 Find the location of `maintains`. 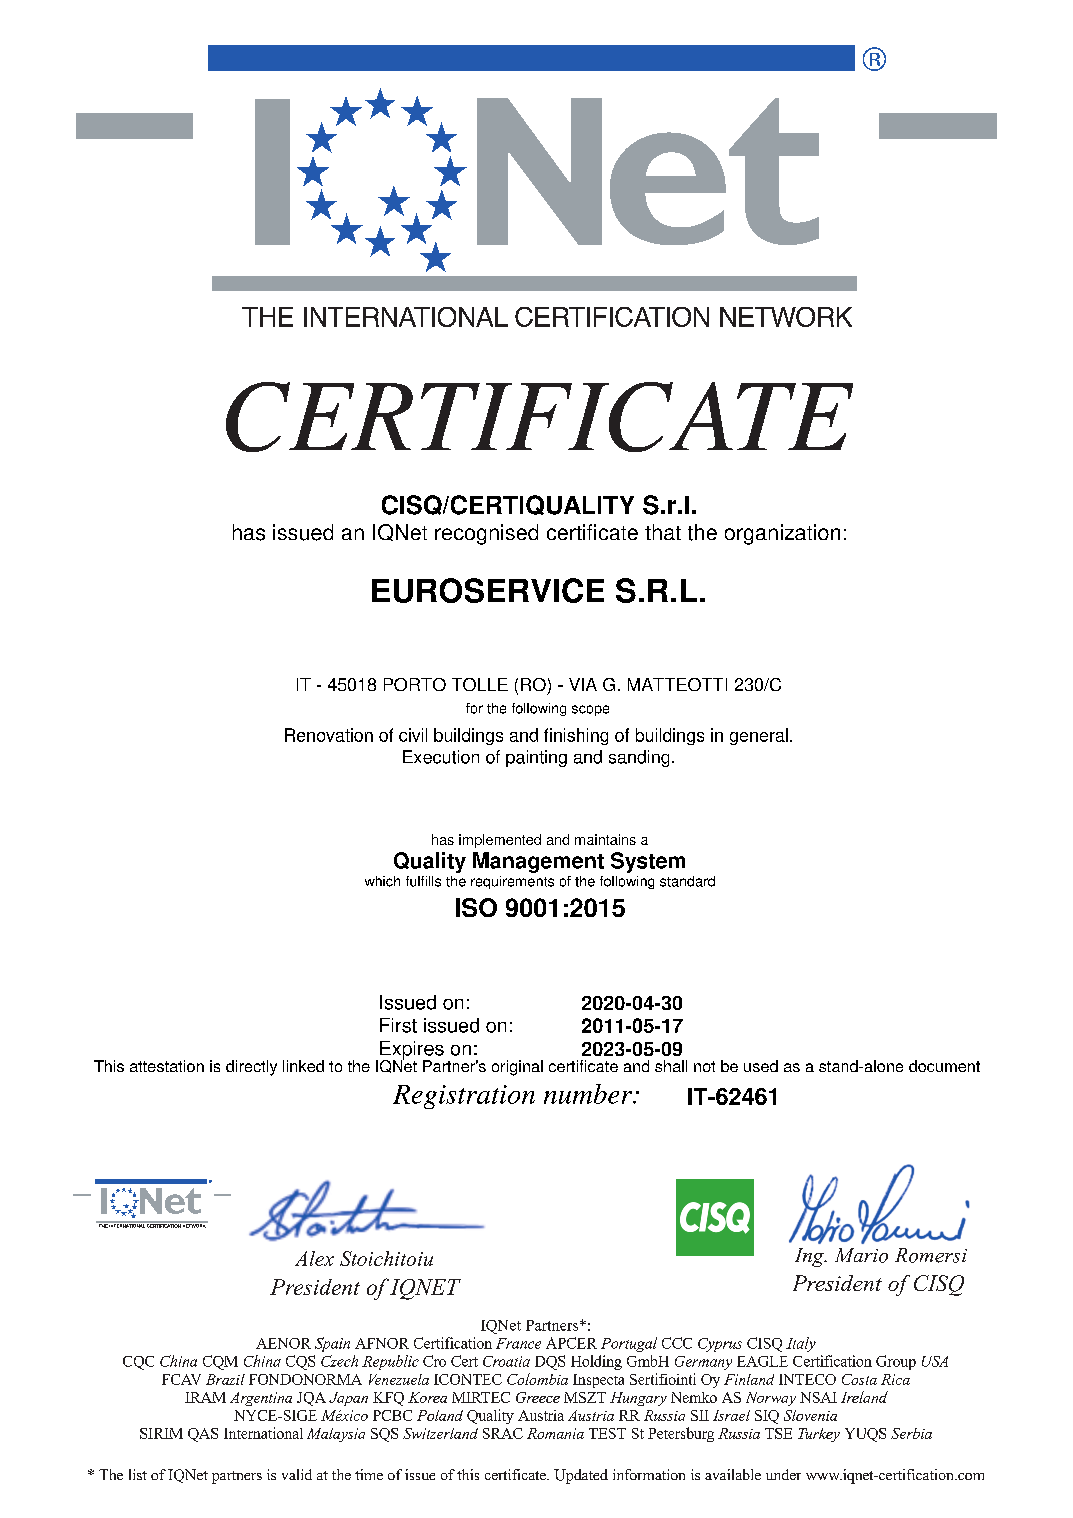

maintains is located at coordinates (605, 839).
